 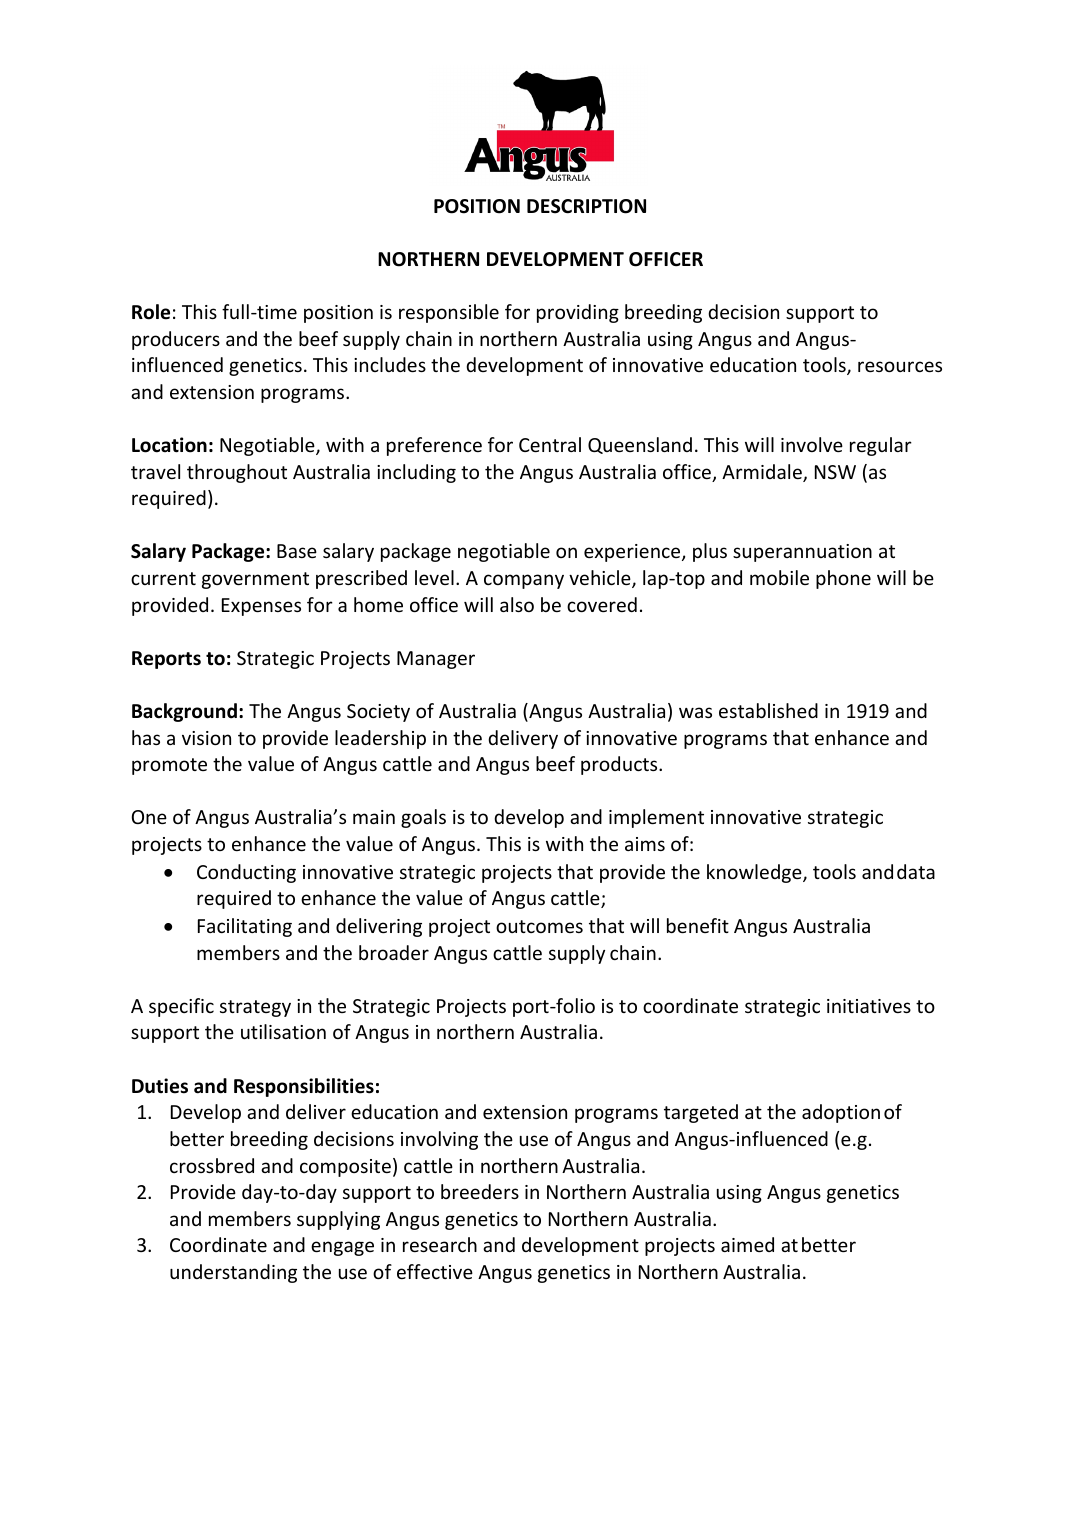 What do you see at coordinates (869, 1006) in the page?
I see `initiatives` at bounding box center [869, 1006].
